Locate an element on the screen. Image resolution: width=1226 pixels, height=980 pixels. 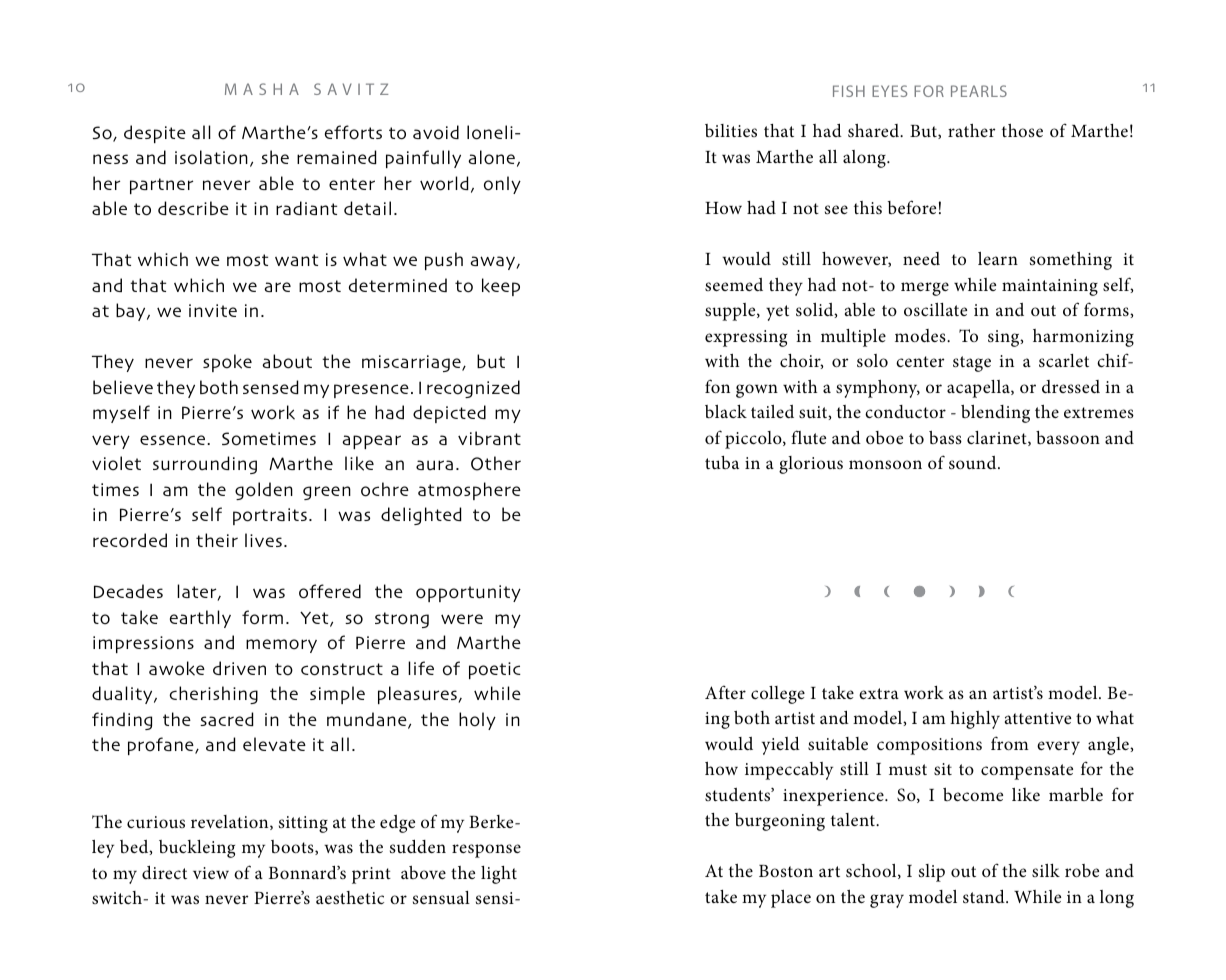
highly is located at coordinates (975, 720).
